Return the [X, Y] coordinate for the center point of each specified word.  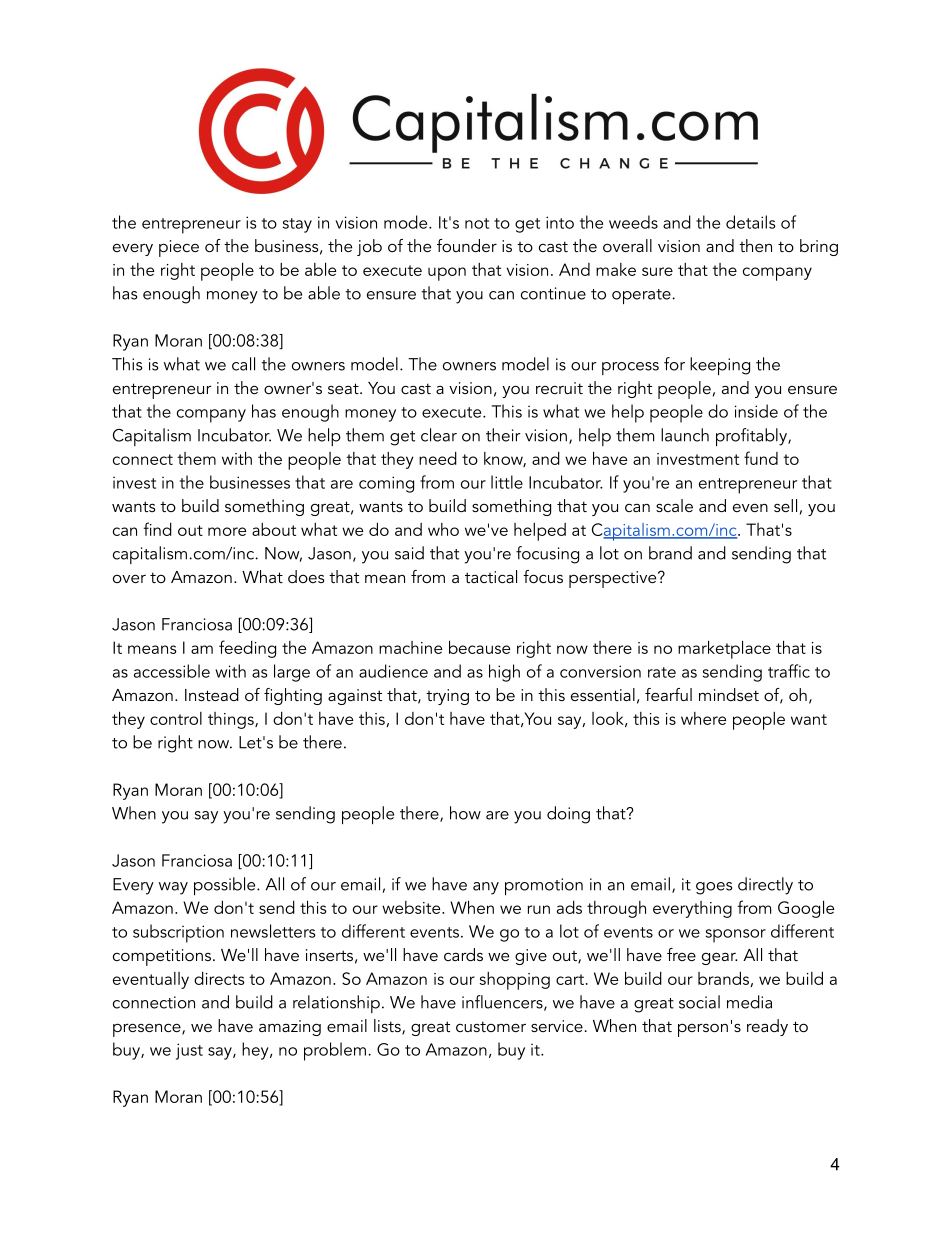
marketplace [724, 649]
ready [767, 1027]
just [189, 1051]
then [755, 245]
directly [765, 886]
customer [491, 1026]
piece [179, 248]
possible [226, 886]
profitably [752, 437]
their [503, 435]
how [465, 813]
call [243, 364]
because [479, 647]
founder [467, 245]
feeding [247, 649]
